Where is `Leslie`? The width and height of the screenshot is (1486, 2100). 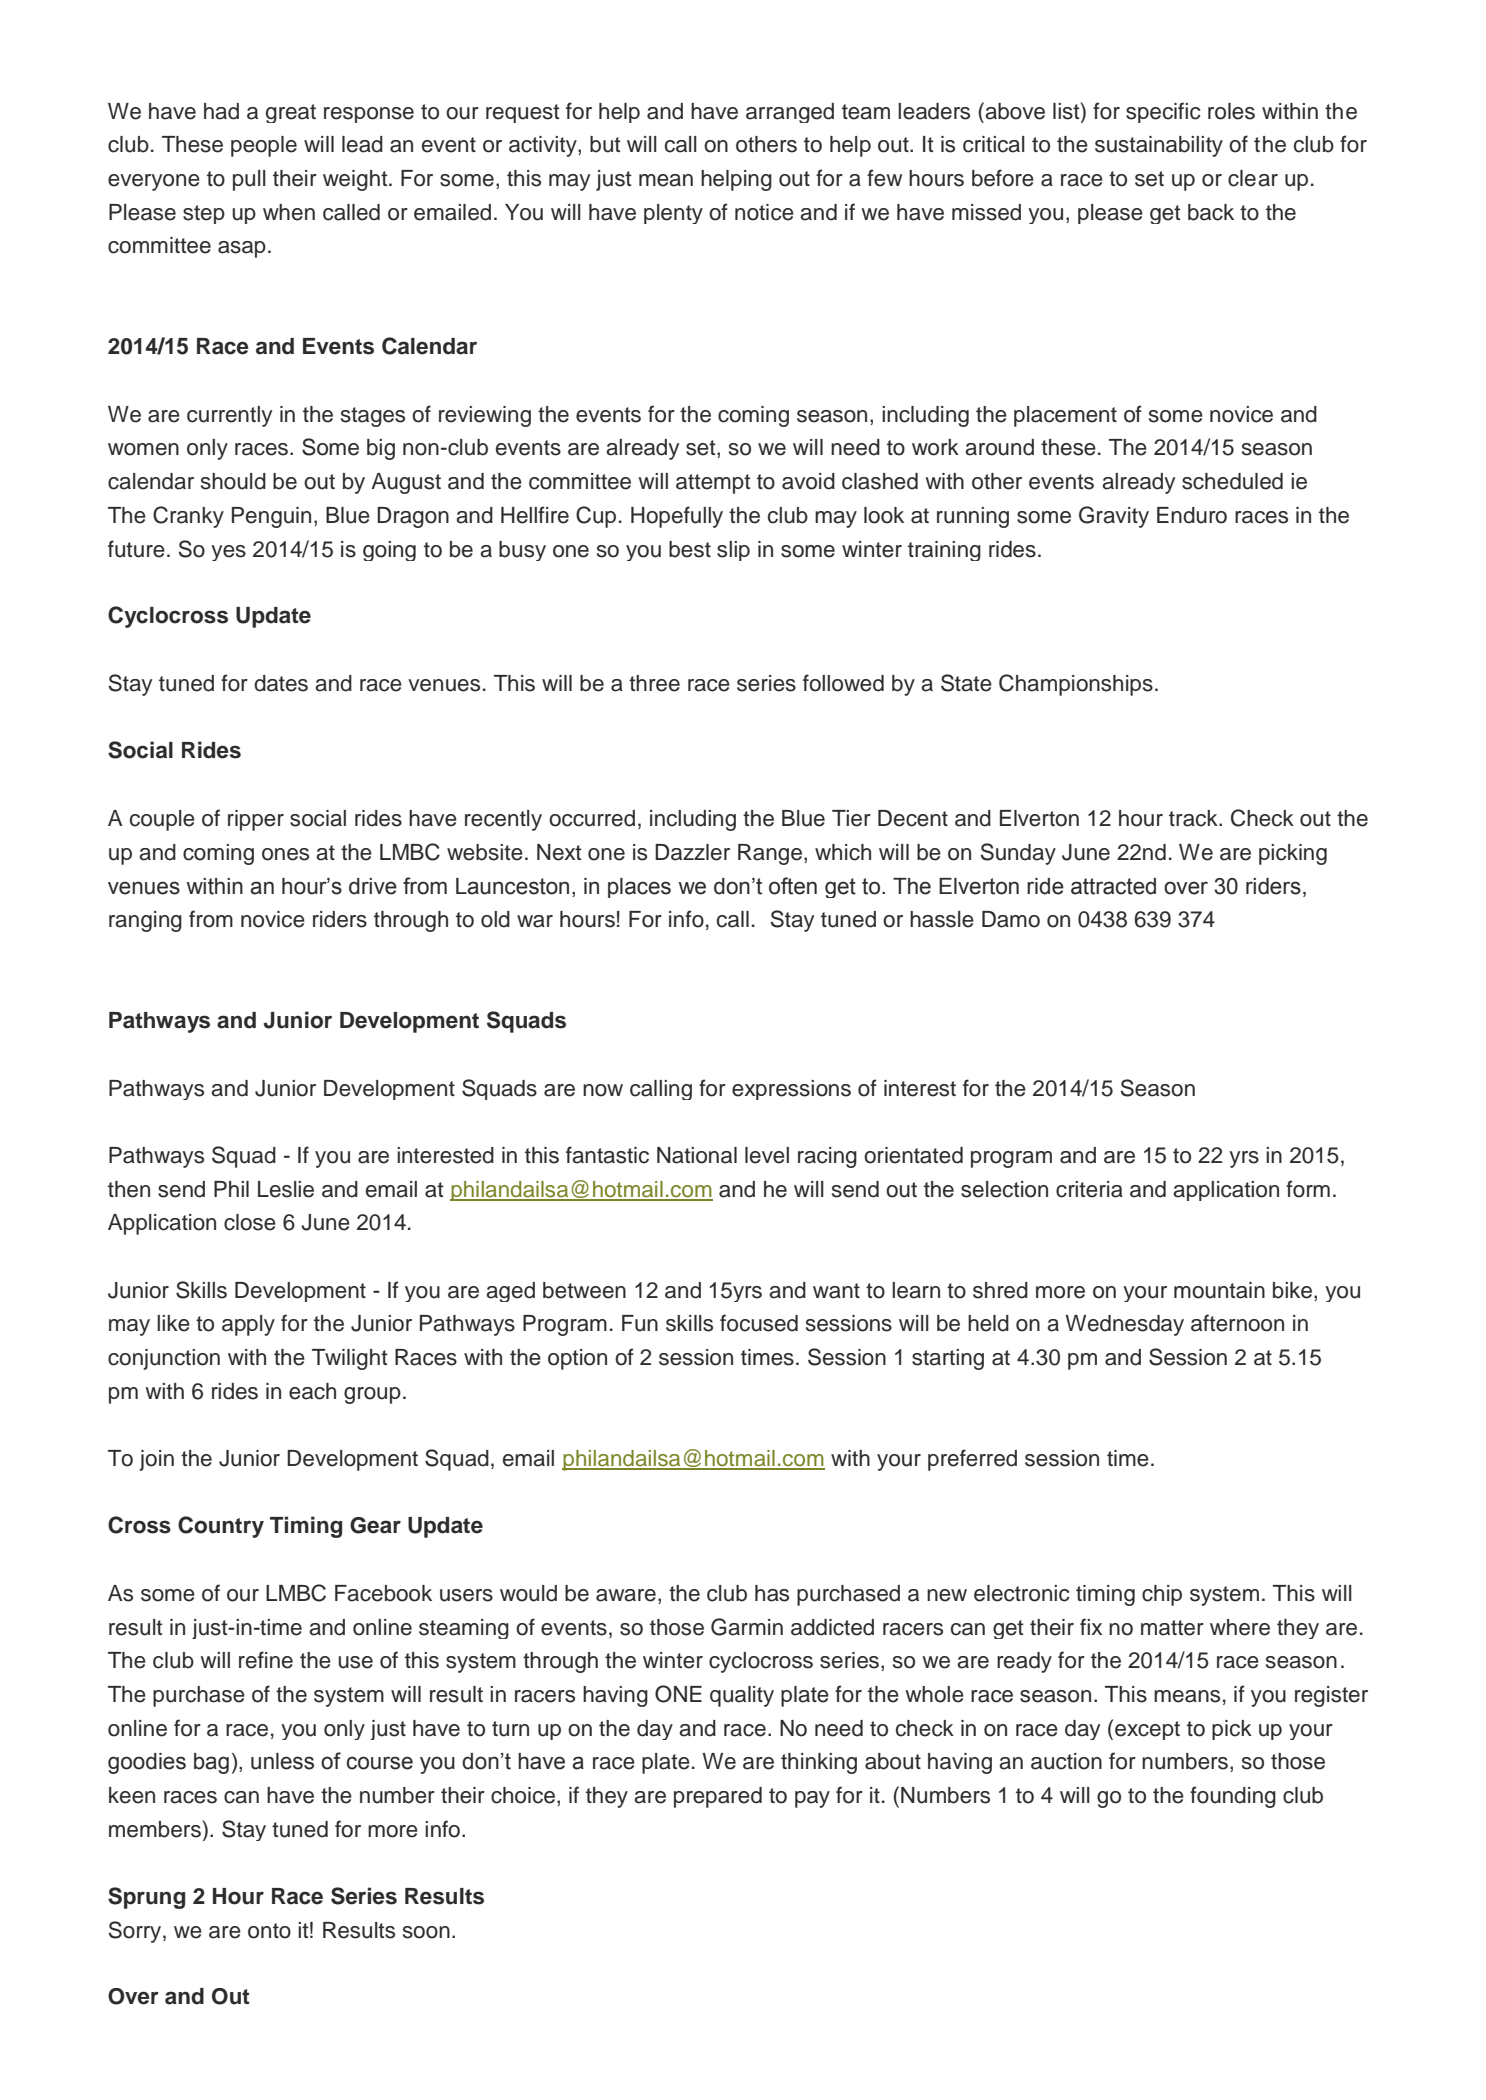 Leslie is located at coordinates (286, 1189).
